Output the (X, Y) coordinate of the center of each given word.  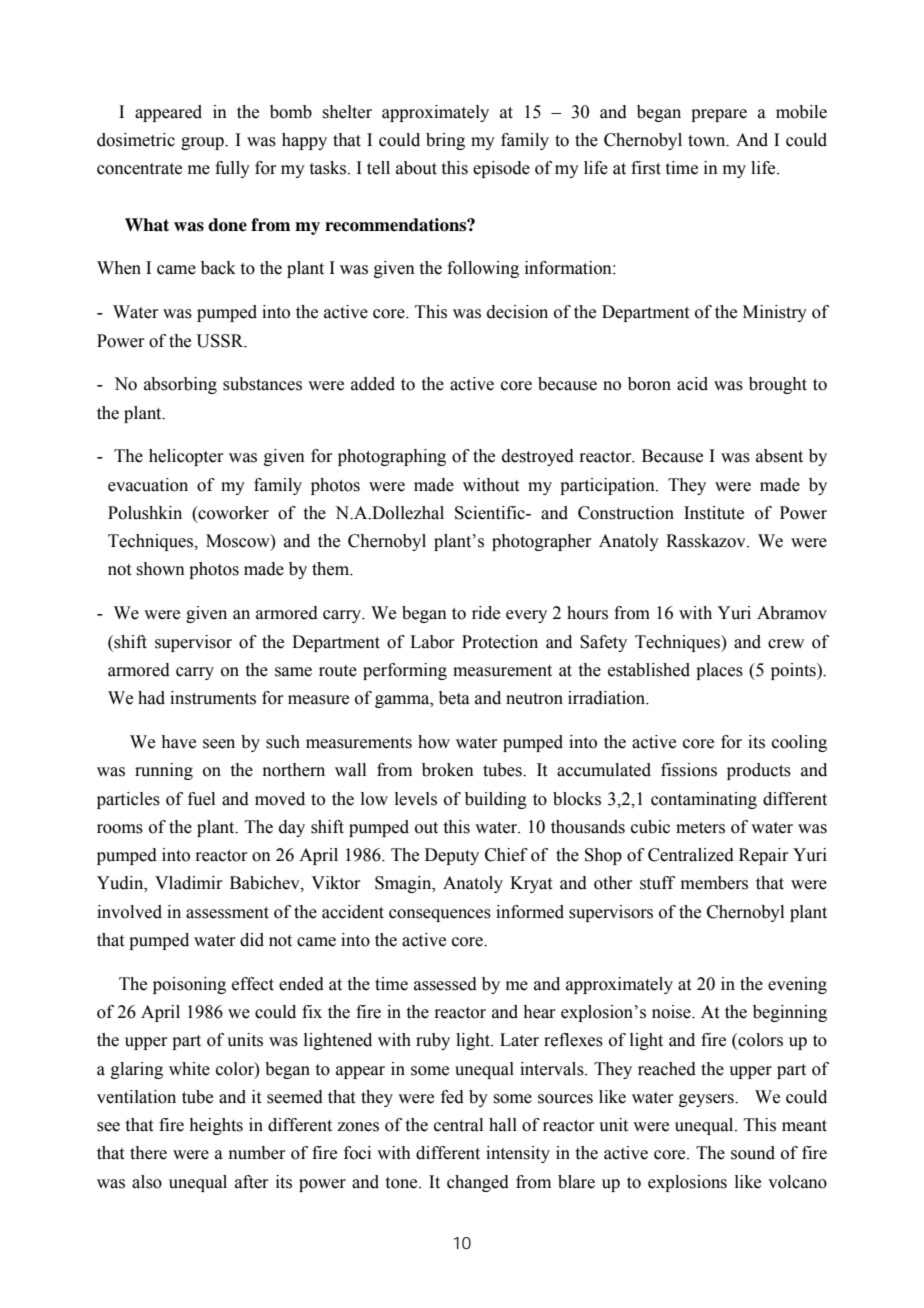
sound (753, 1153)
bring (445, 141)
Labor (432, 642)
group (203, 143)
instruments (213, 698)
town (708, 141)
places (719, 671)
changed (478, 1183)
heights (216, 1126)
